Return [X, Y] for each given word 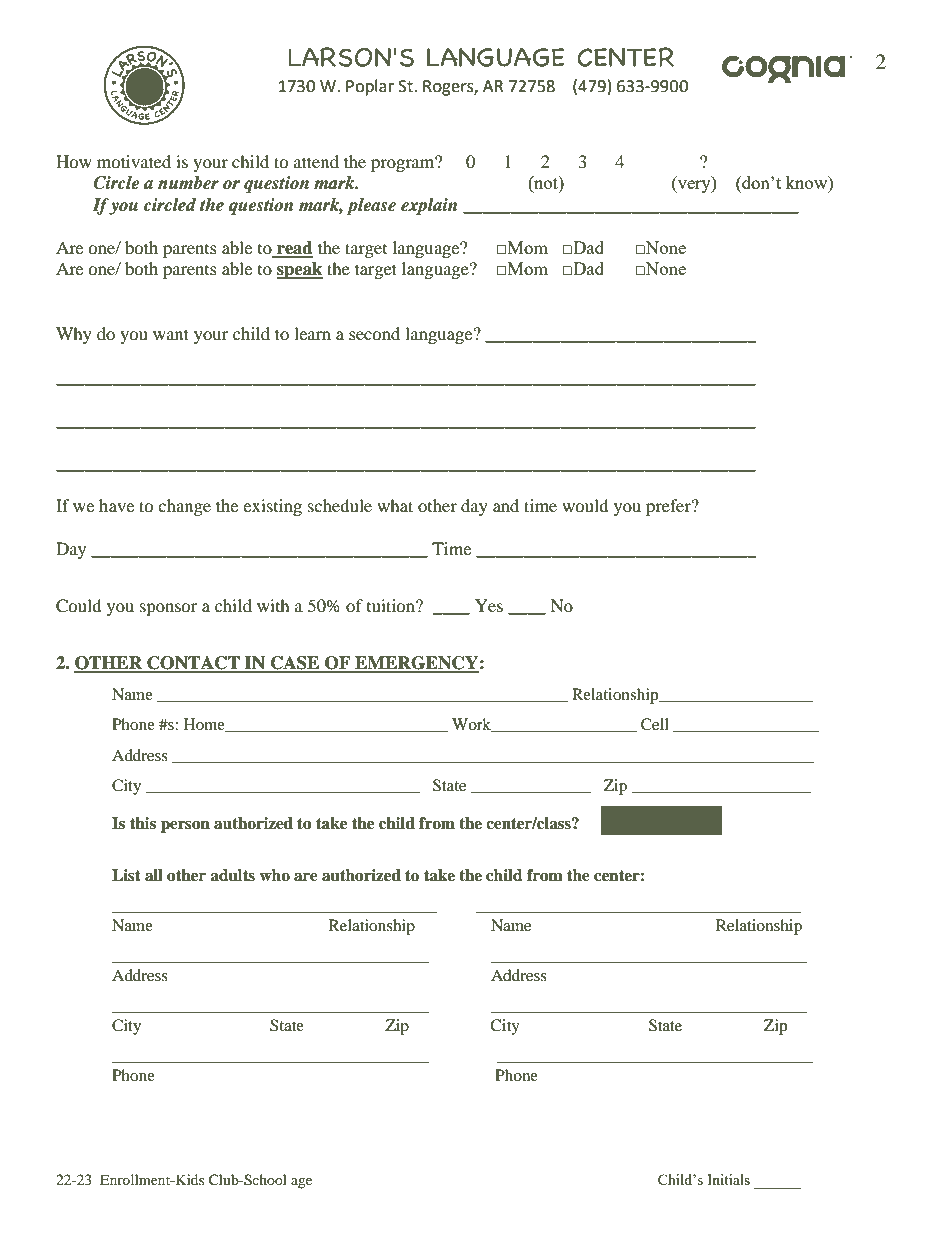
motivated [134, 161]
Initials [728, 1179]
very [694, 186]
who [274, 875]
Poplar [370, 87]
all [154, 875]
